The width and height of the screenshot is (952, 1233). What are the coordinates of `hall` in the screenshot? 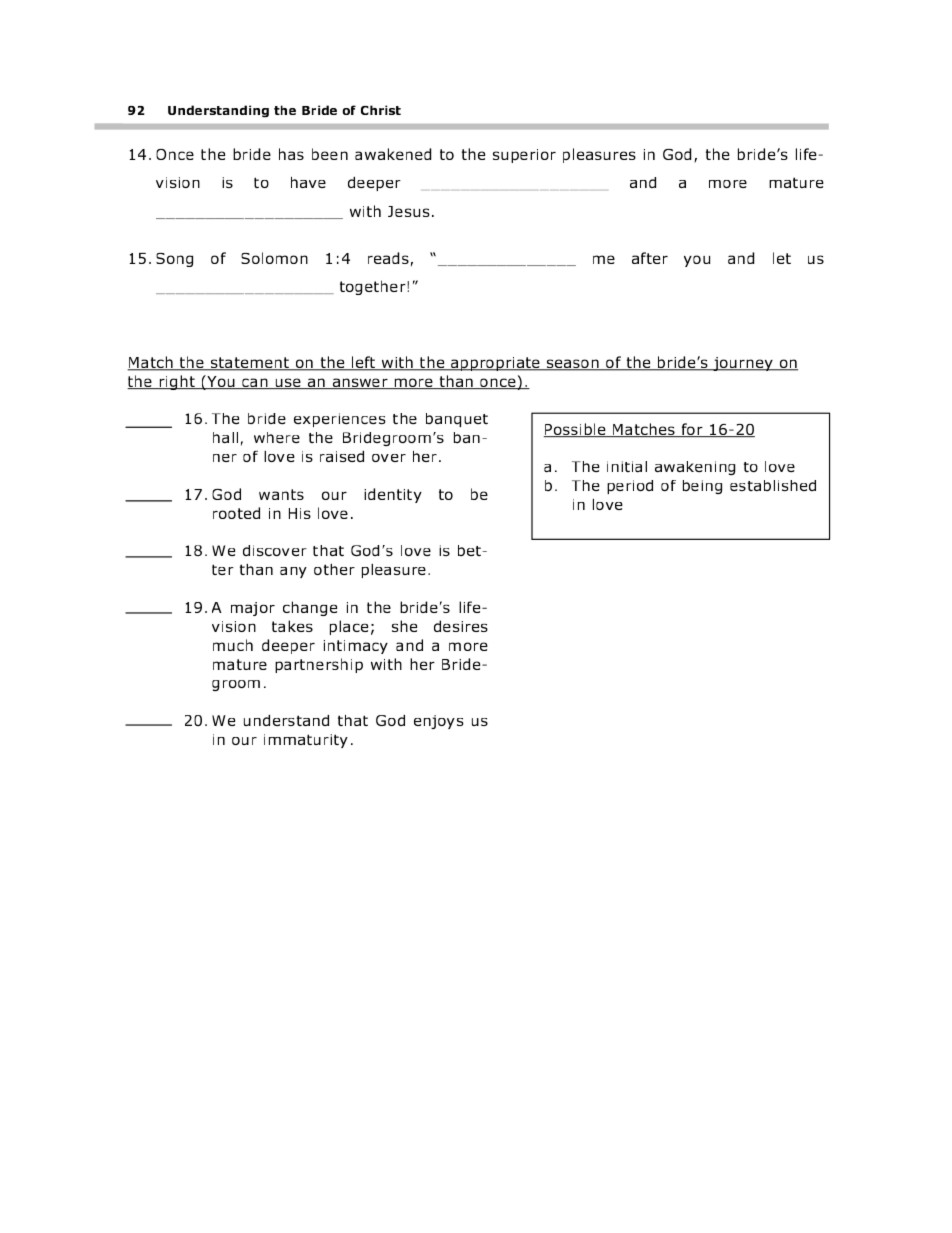 It's located at (225, 437).
